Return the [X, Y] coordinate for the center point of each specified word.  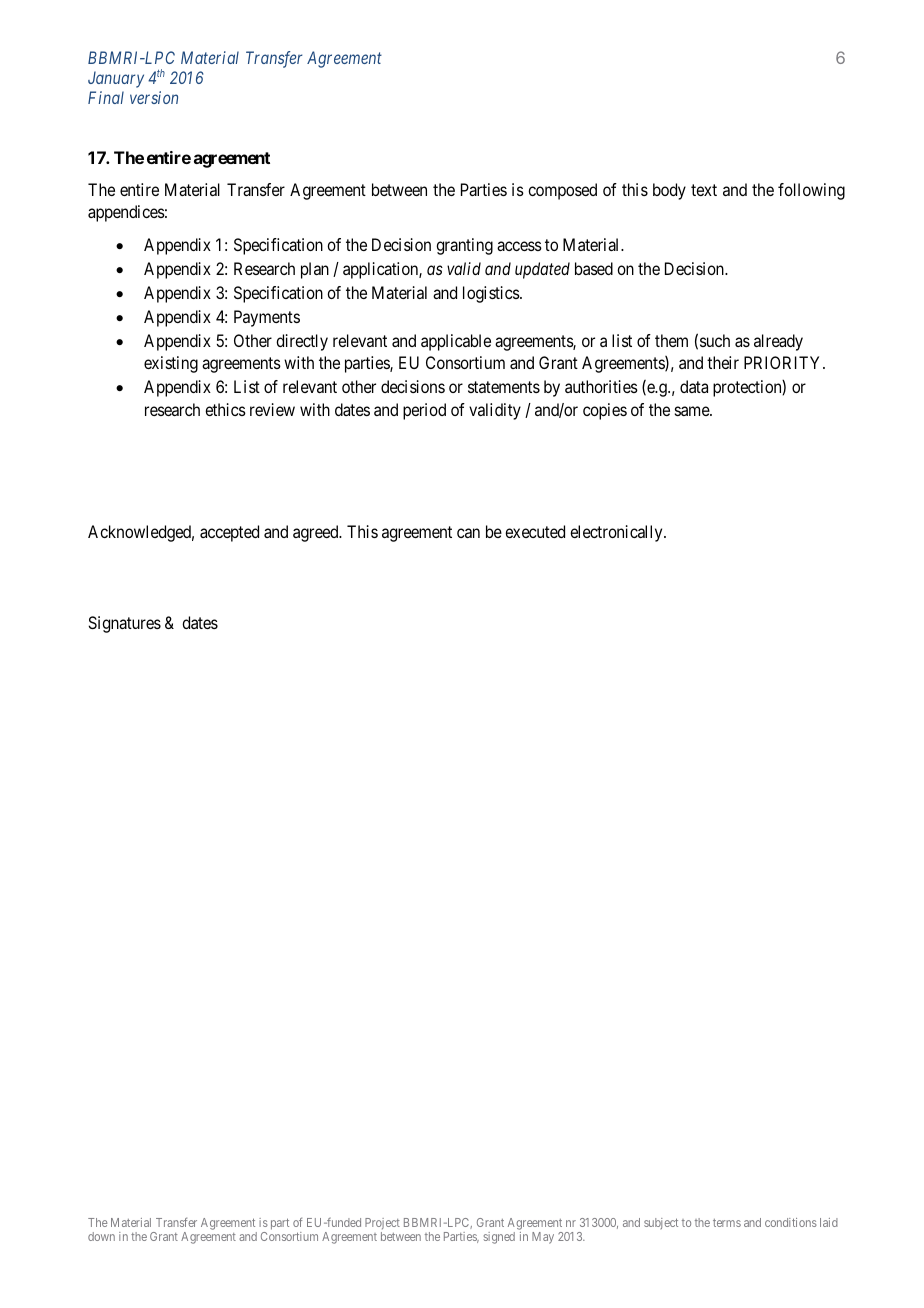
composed [562, 191]
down [101, 1236]
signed [499, 1238]
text [704, 190]
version [154, 97]
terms [727, 1223]
